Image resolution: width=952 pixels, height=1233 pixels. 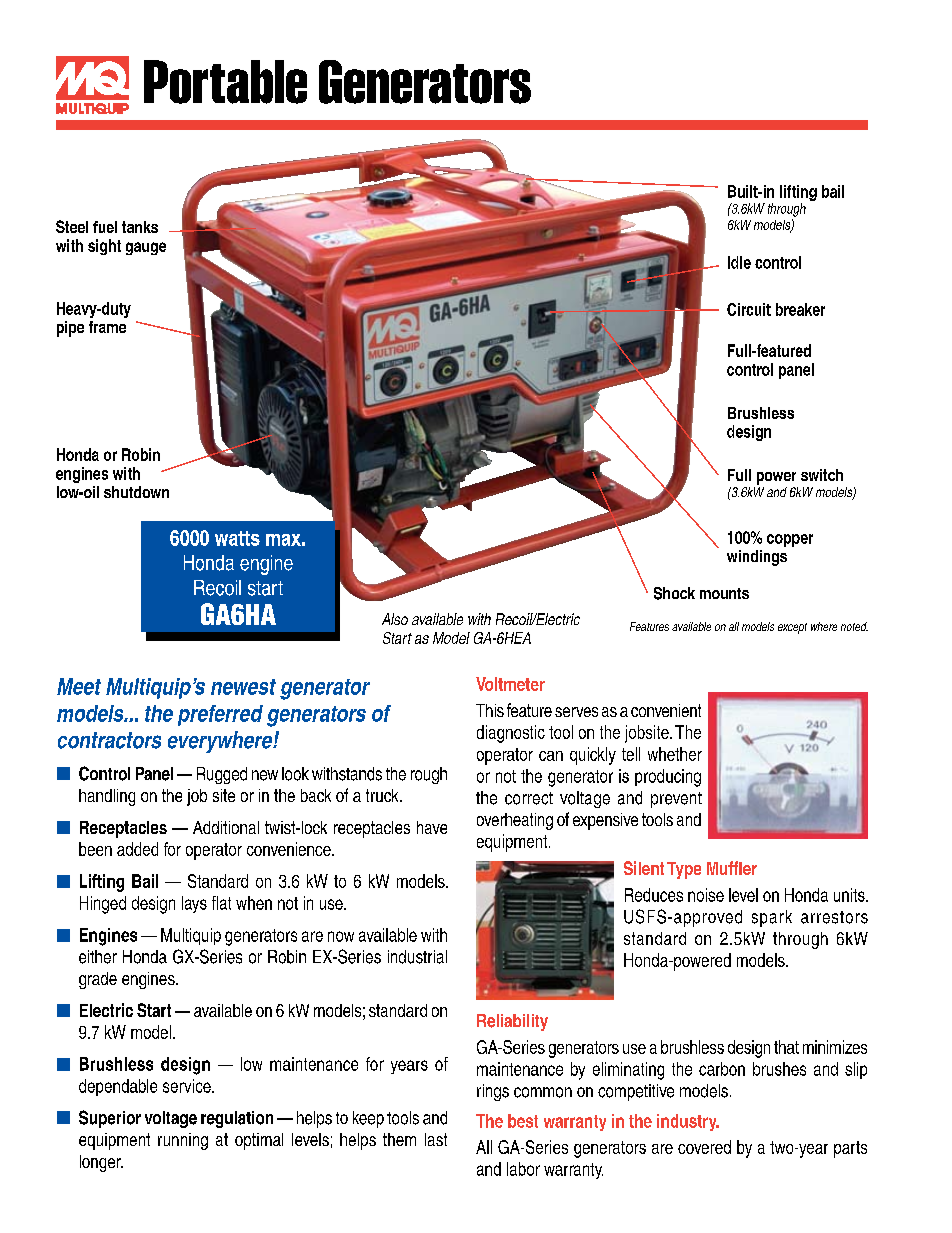 What do you see at coordinates (243, 687) in the screenshot?
I see `newest` at bounding box center [243, 687].
